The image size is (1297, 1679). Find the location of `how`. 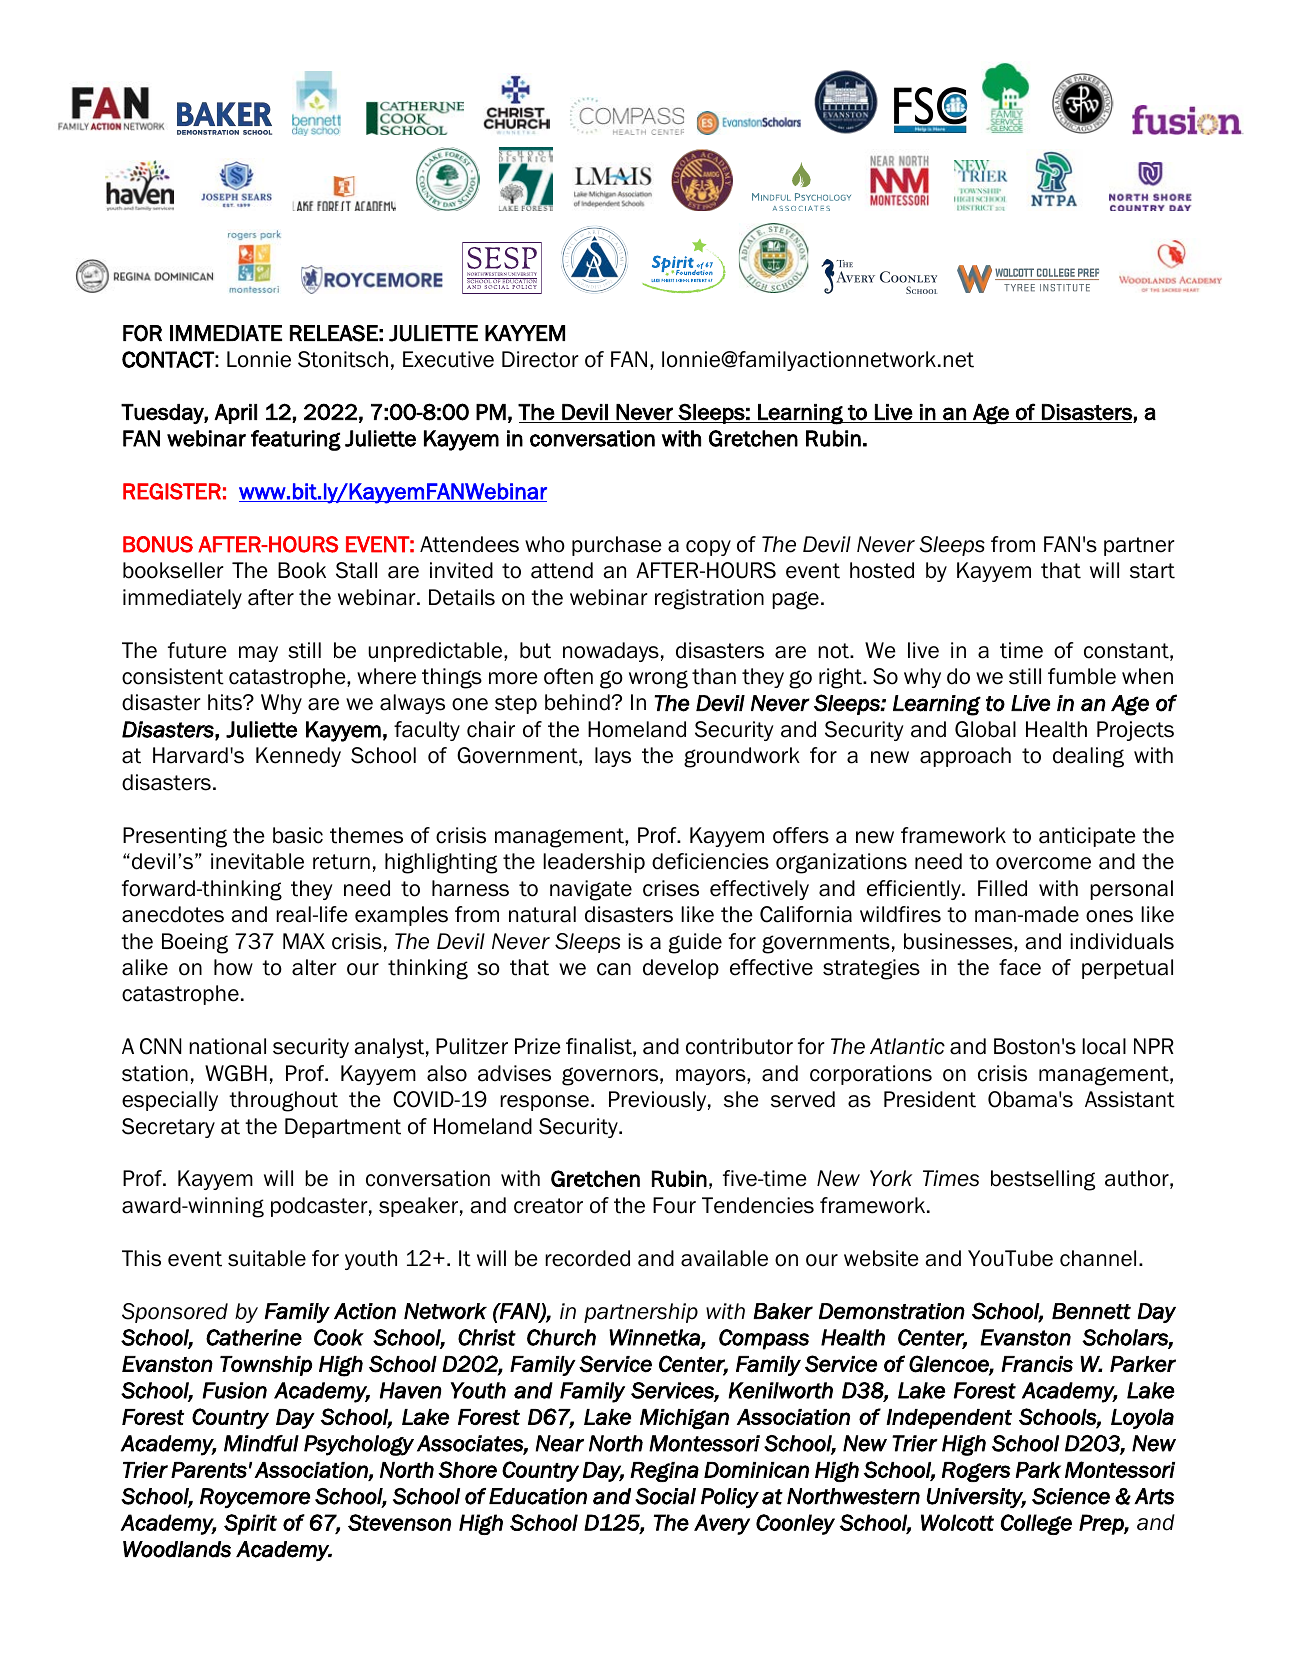

how is located at coordinates (233, 967).
